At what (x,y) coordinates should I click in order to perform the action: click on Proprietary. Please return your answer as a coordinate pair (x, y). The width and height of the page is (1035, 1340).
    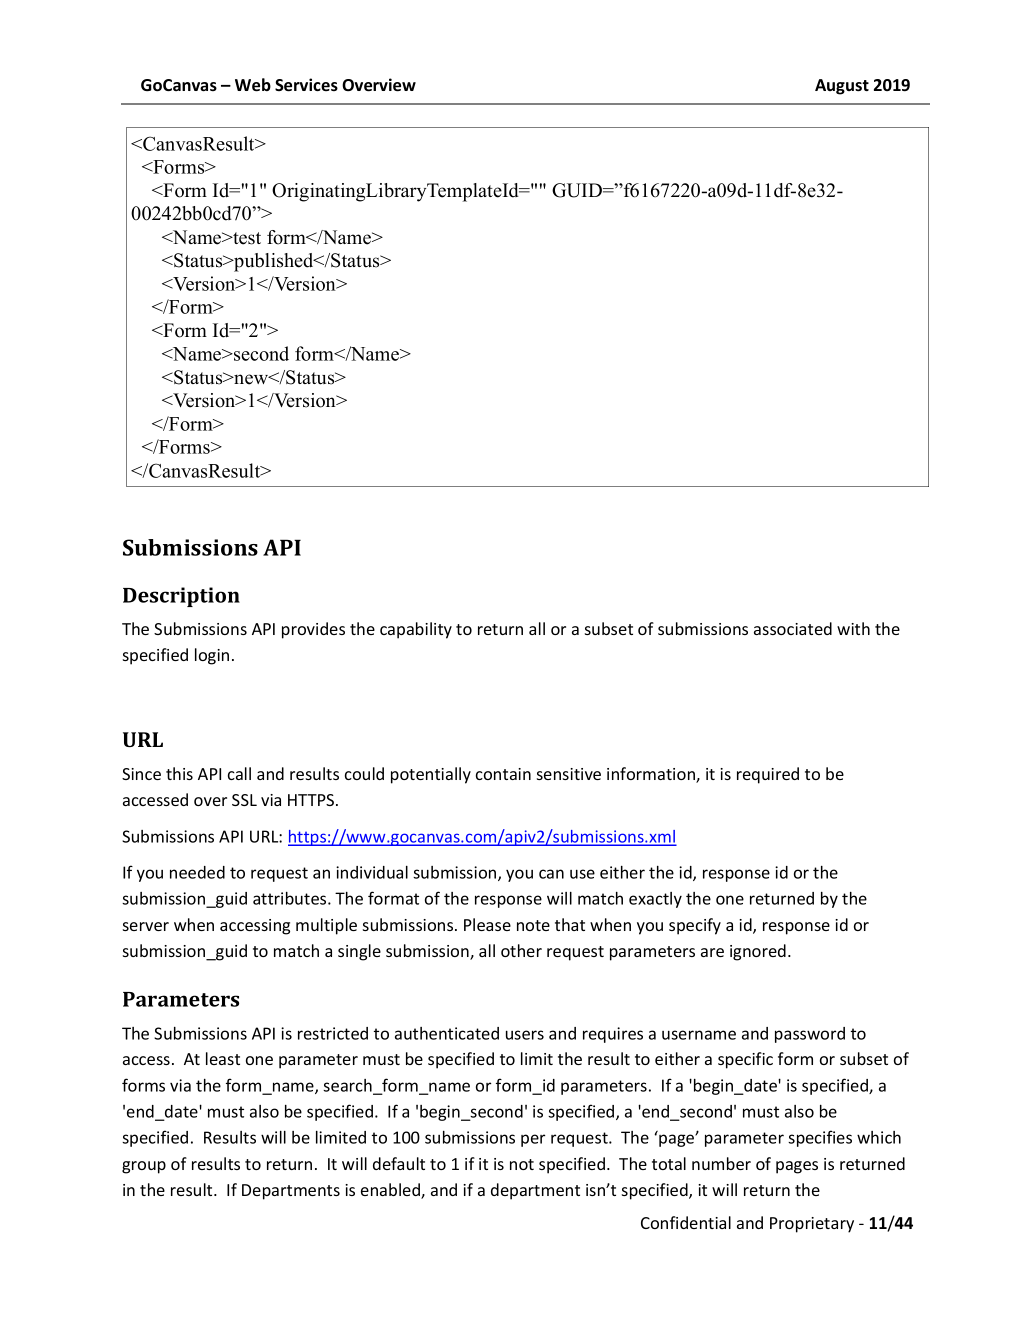
    Looking at the image, I should click on (812, 1225).
